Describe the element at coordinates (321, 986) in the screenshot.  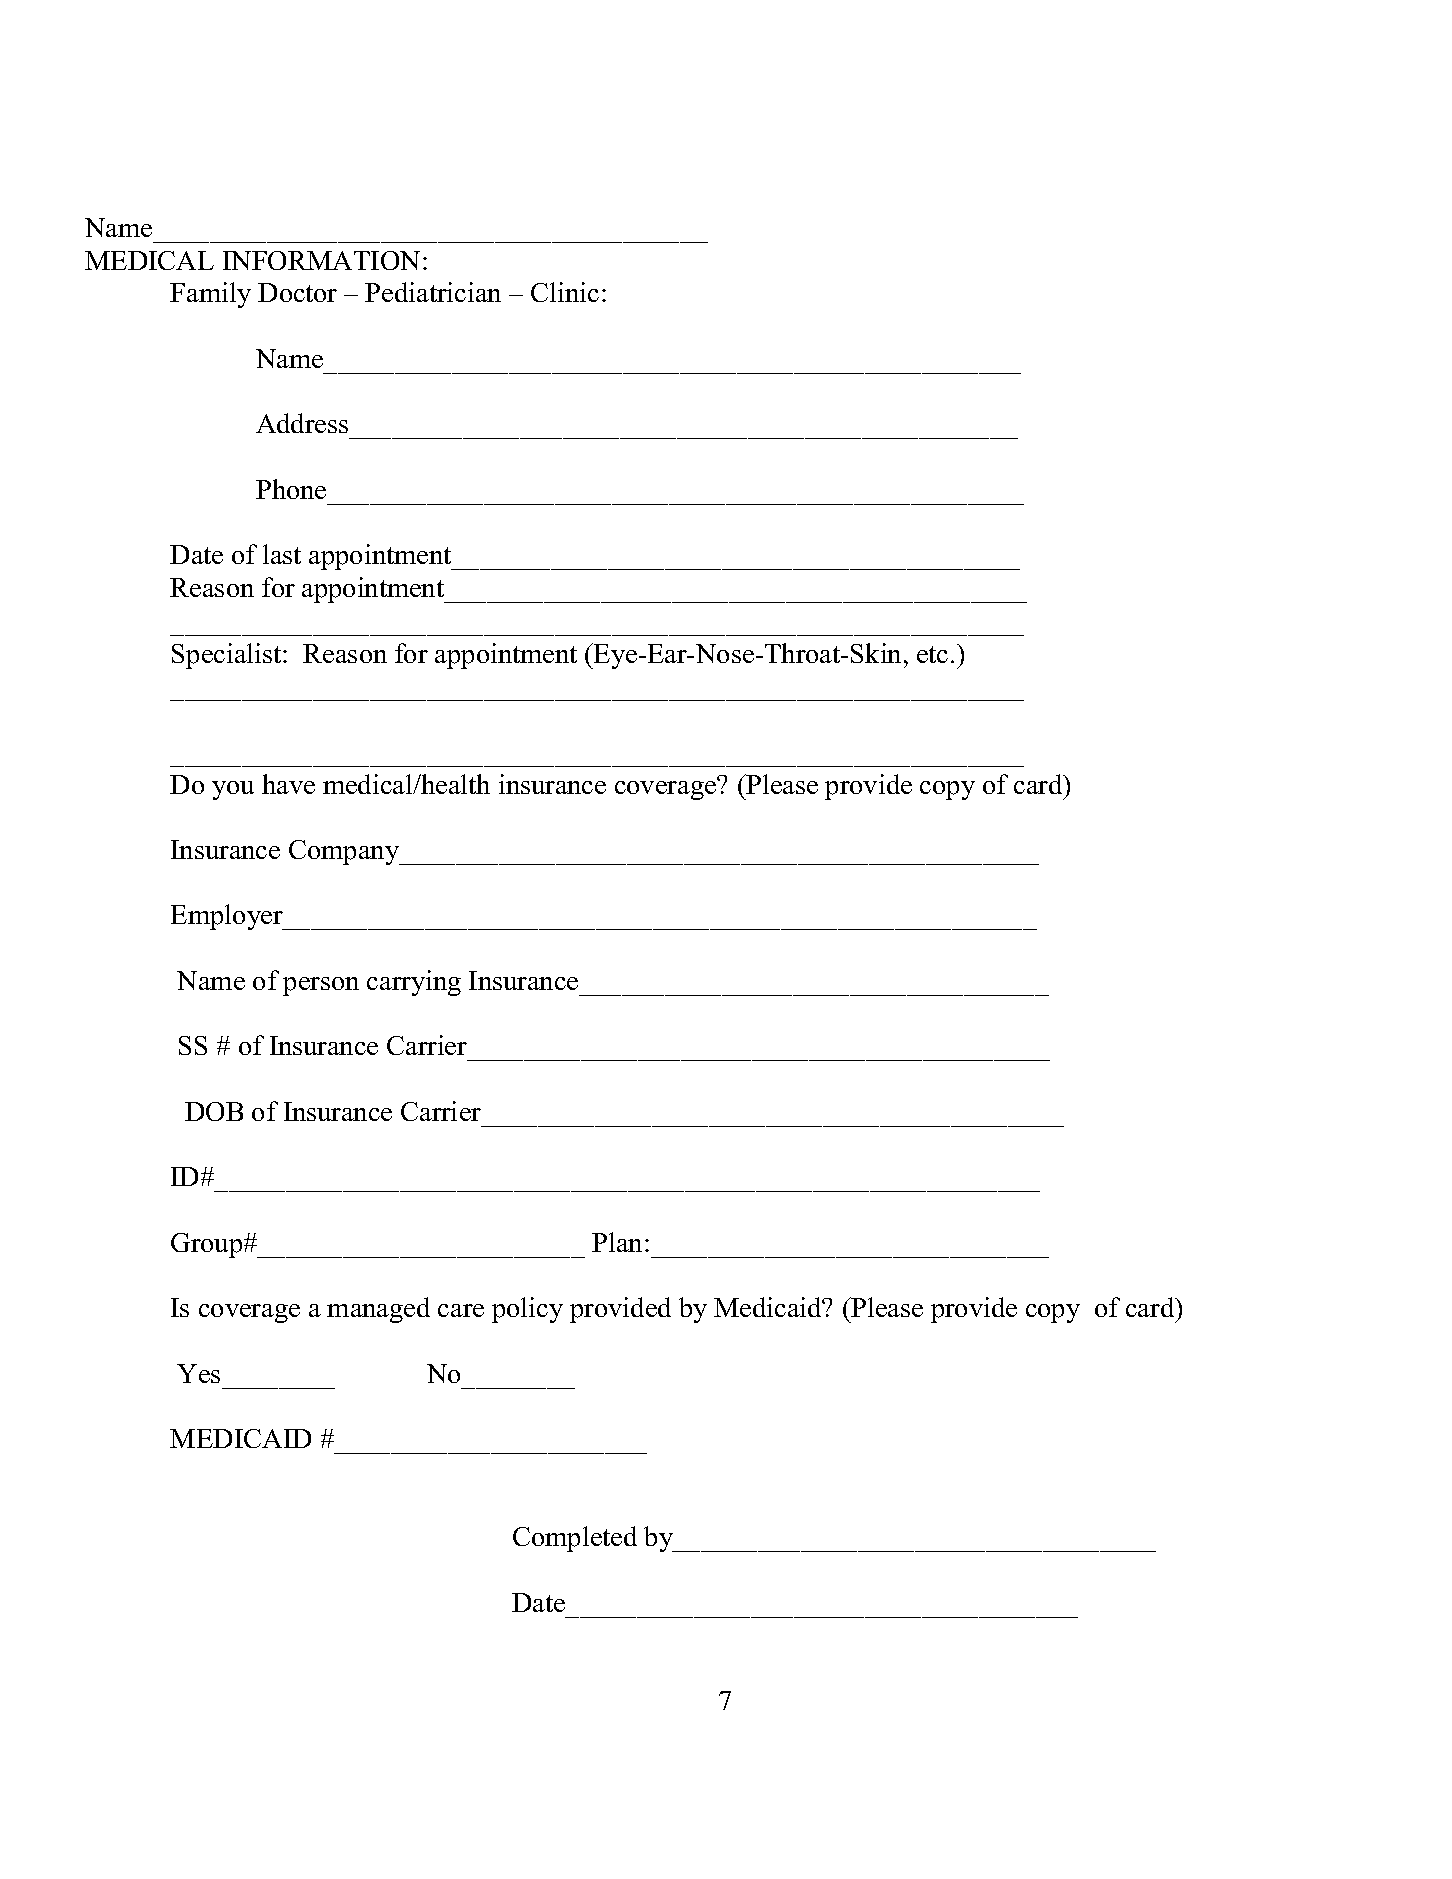
I see `person` at that location.
